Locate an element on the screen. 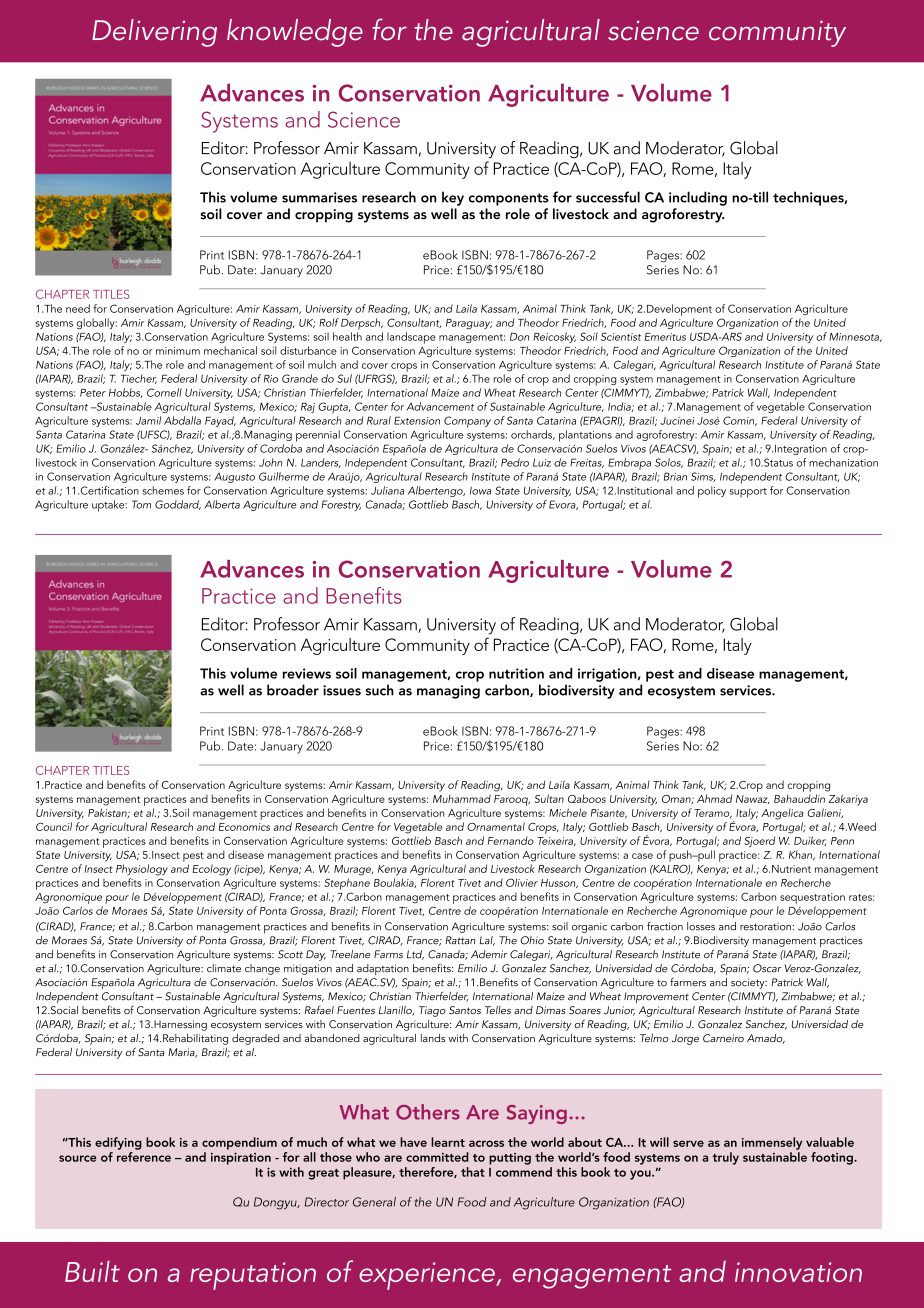 The height and width of the screenshot is (1308, 924). Ornamental is located at coordinates (496, 826).
